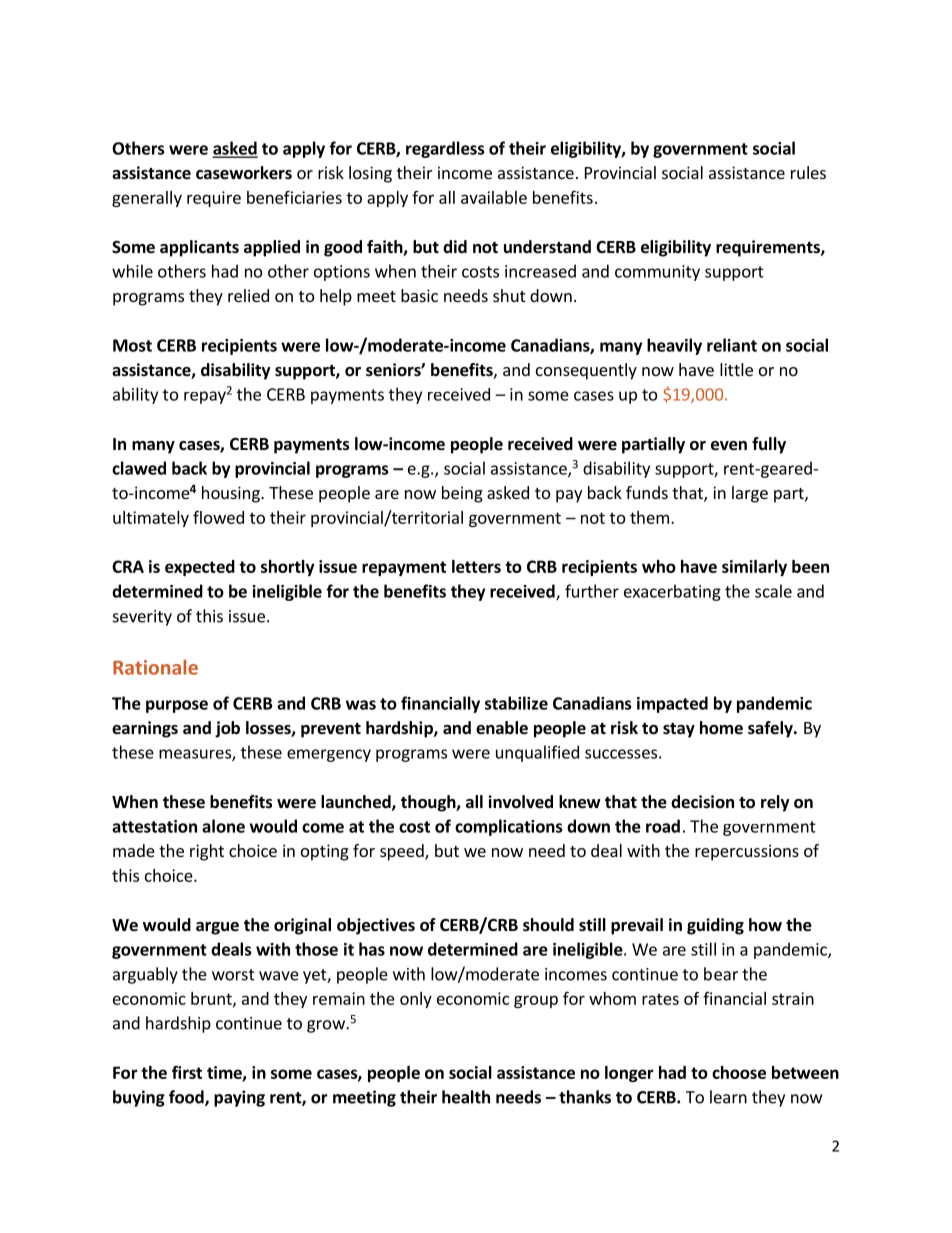 This screenshot has height=1233, width=952. What do you see at coordinates (750, 494) in the screenshot?
I see `large` at bounding box center [750, 494].
